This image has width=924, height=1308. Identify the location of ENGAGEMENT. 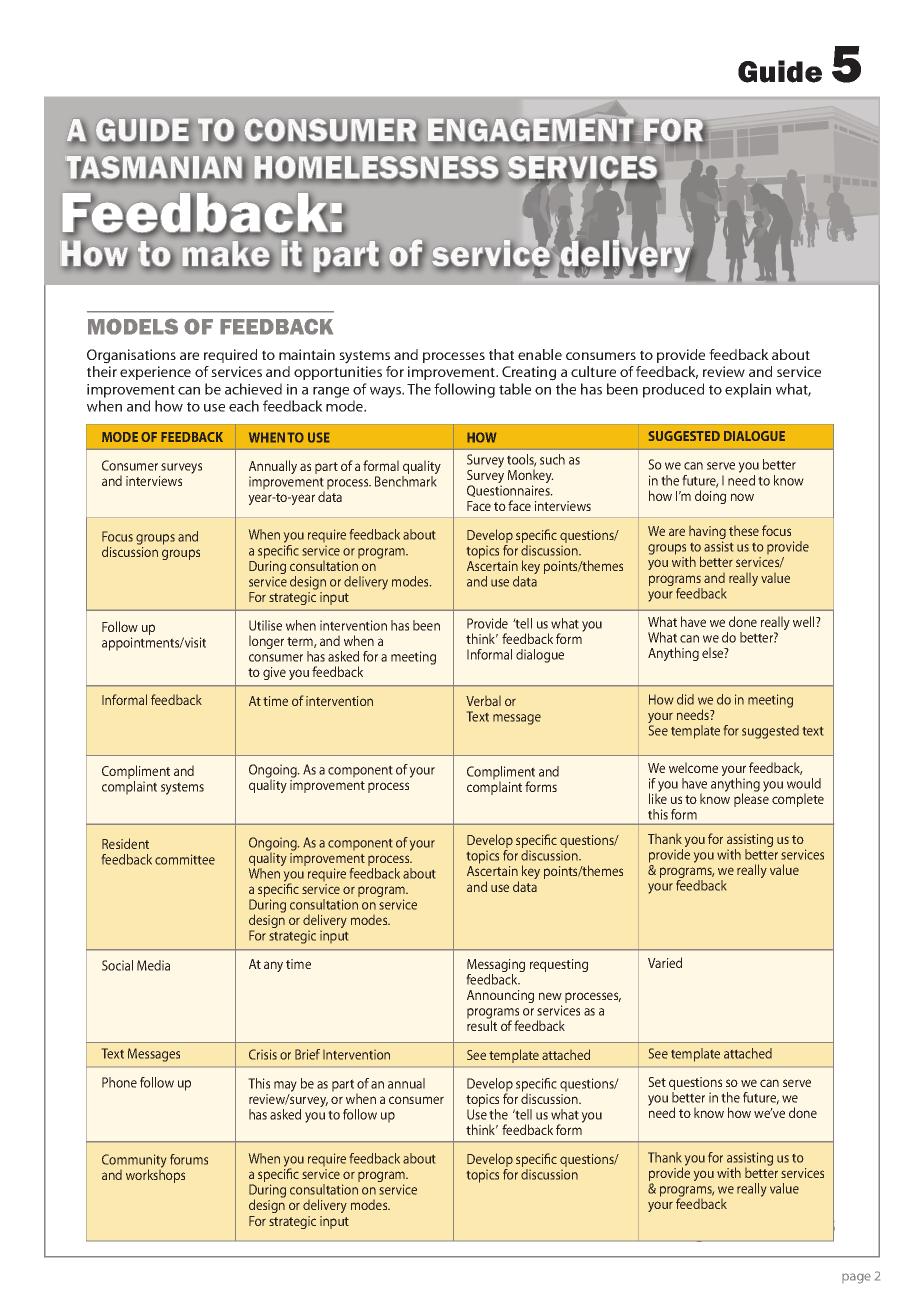
(531, 131).
